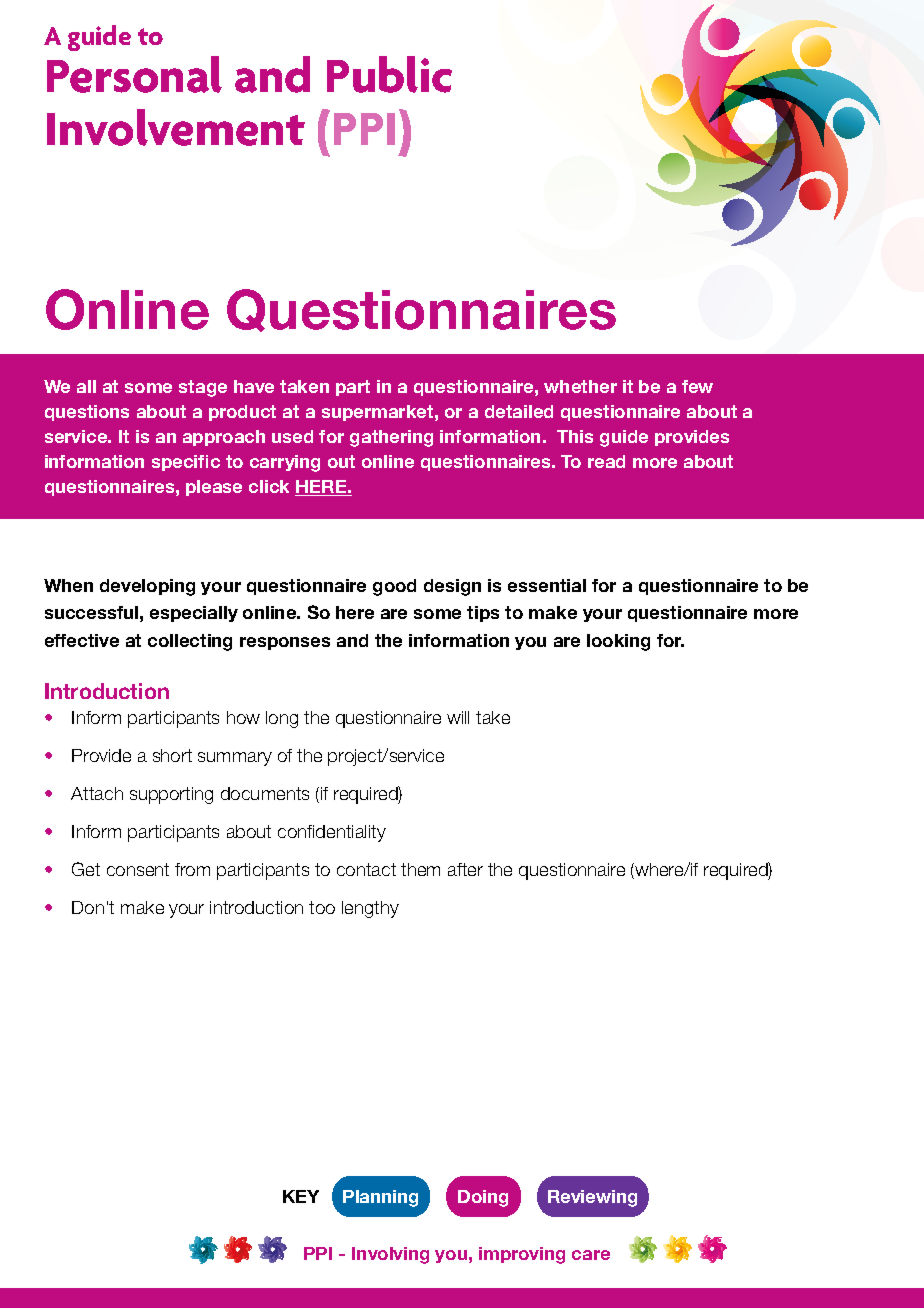  Describe the element at coordinates (190, 642) in the image. I see `collecting` at that location.
